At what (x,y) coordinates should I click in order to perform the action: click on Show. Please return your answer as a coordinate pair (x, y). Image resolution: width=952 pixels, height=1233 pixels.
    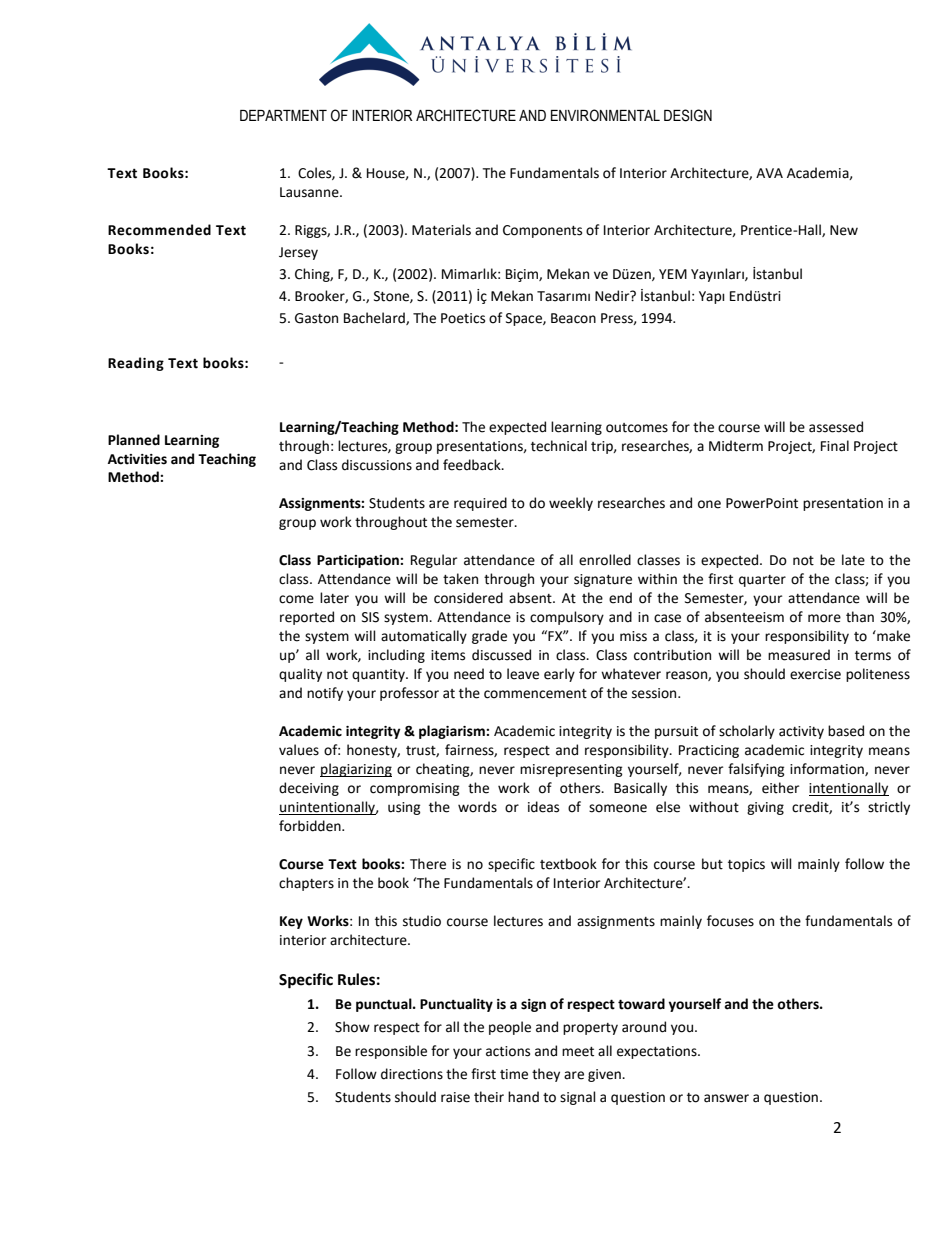
    Looking at the image, I should click on (352, 1027).
